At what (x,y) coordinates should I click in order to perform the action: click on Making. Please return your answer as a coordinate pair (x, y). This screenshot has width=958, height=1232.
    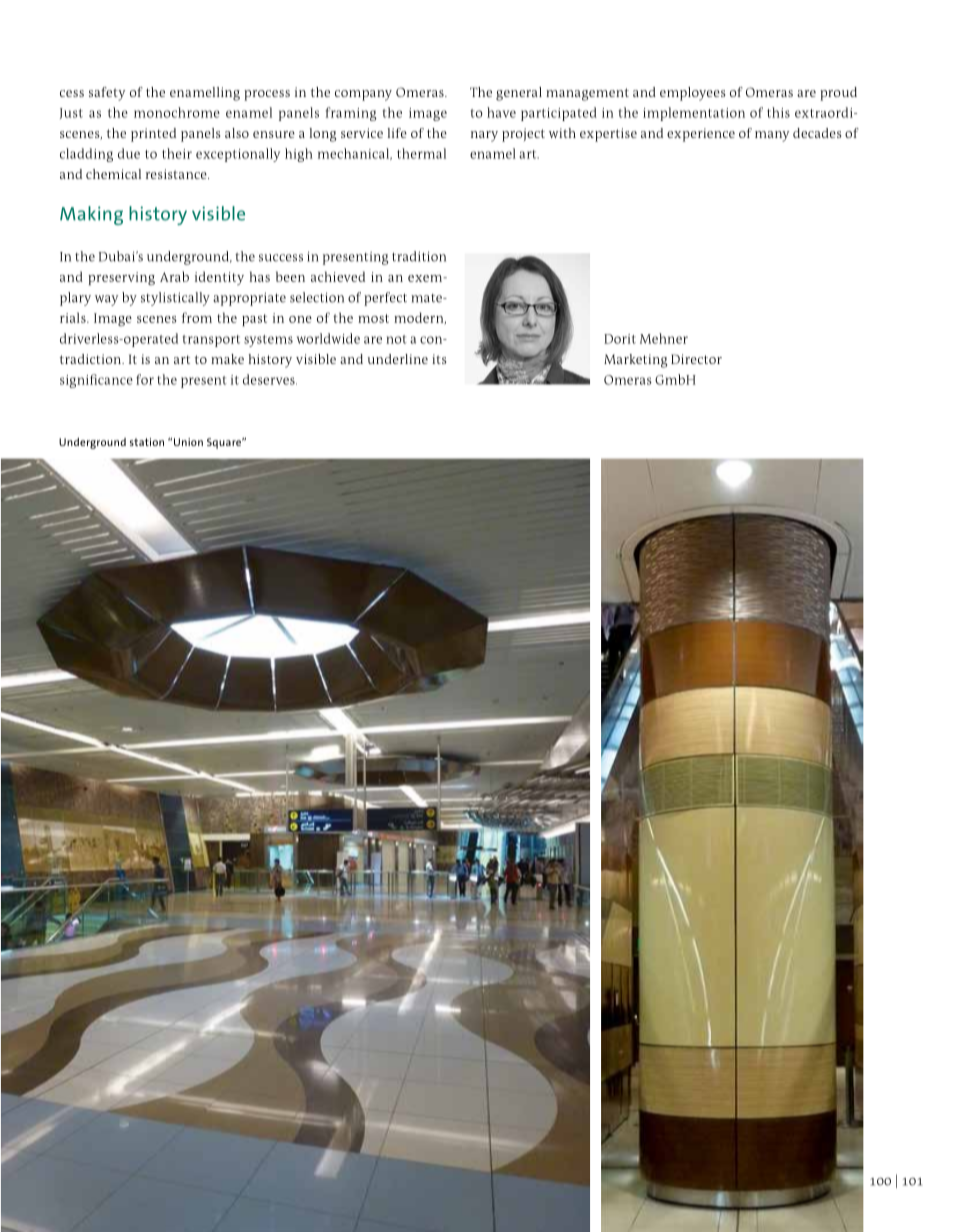
    Looking at the image, I should click on (91, 215).
